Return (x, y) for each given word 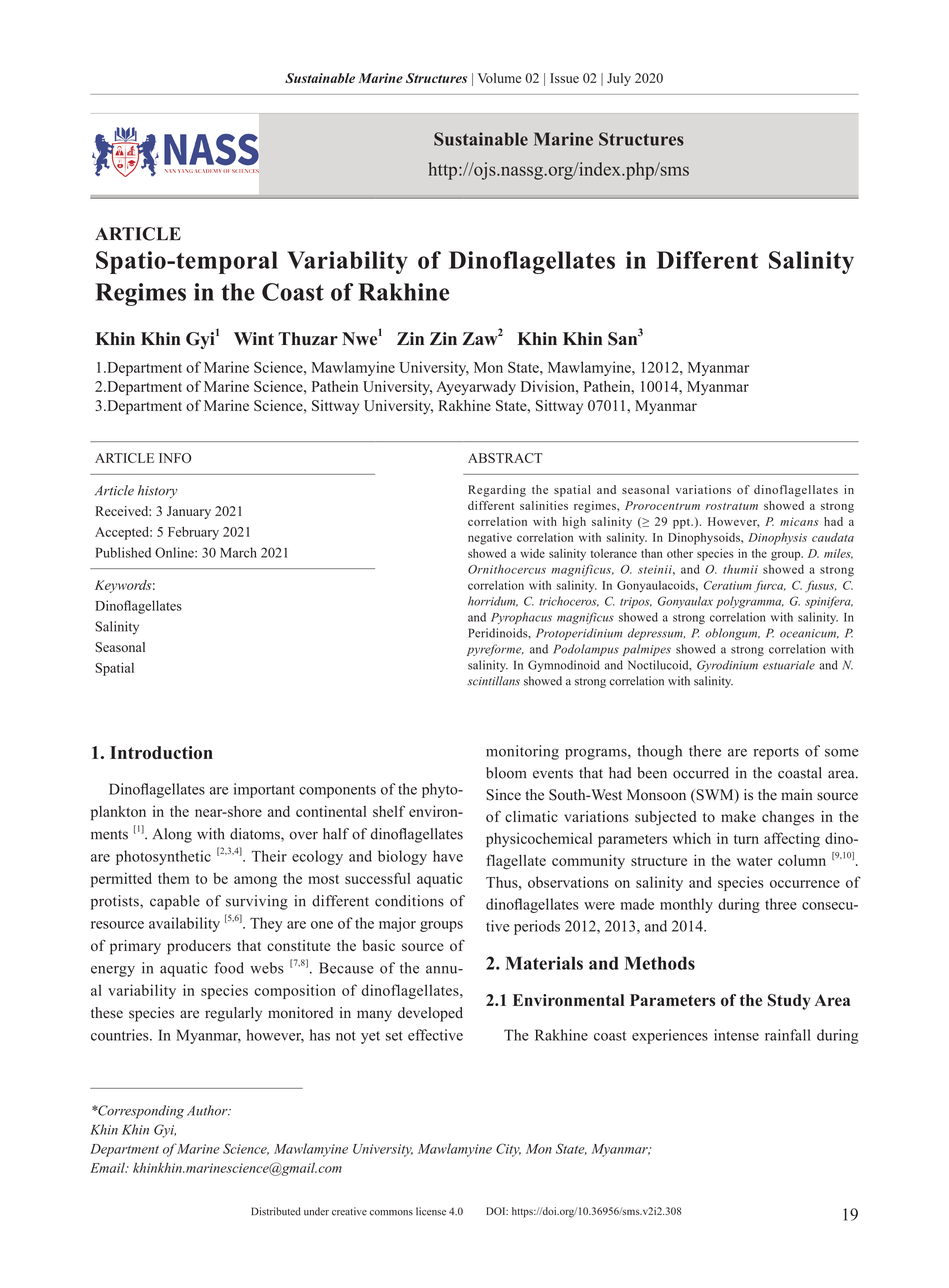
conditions (409, 901)
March (238, 552)
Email (108, 1167)
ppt (683, 523)
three (781, 904)
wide (532, 553)
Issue (564, 78)
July (619, 79)
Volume (499, 78)
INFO (175, 458)
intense (736, 1035)
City (508, 1150)
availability (184, 924)
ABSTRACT (505, 458)
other (680, 553)
